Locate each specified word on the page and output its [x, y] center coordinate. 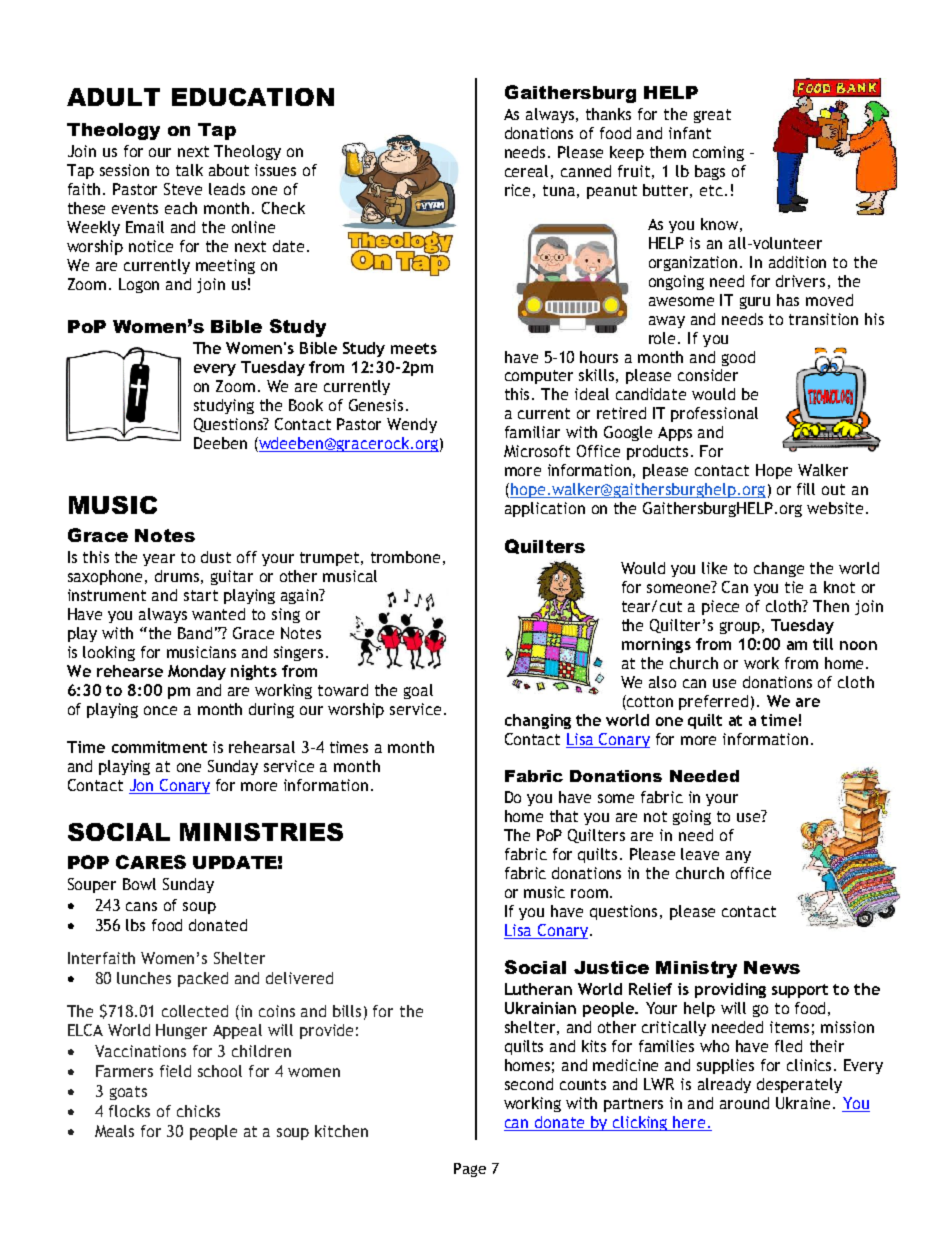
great [712, 116]
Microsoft [537, 451]
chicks [198, 1111]
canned [586, 171]
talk [189, 170]
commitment [159, 747]
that [564, 816]
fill [806, 489]
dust [216, 557]
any [738, 857]
